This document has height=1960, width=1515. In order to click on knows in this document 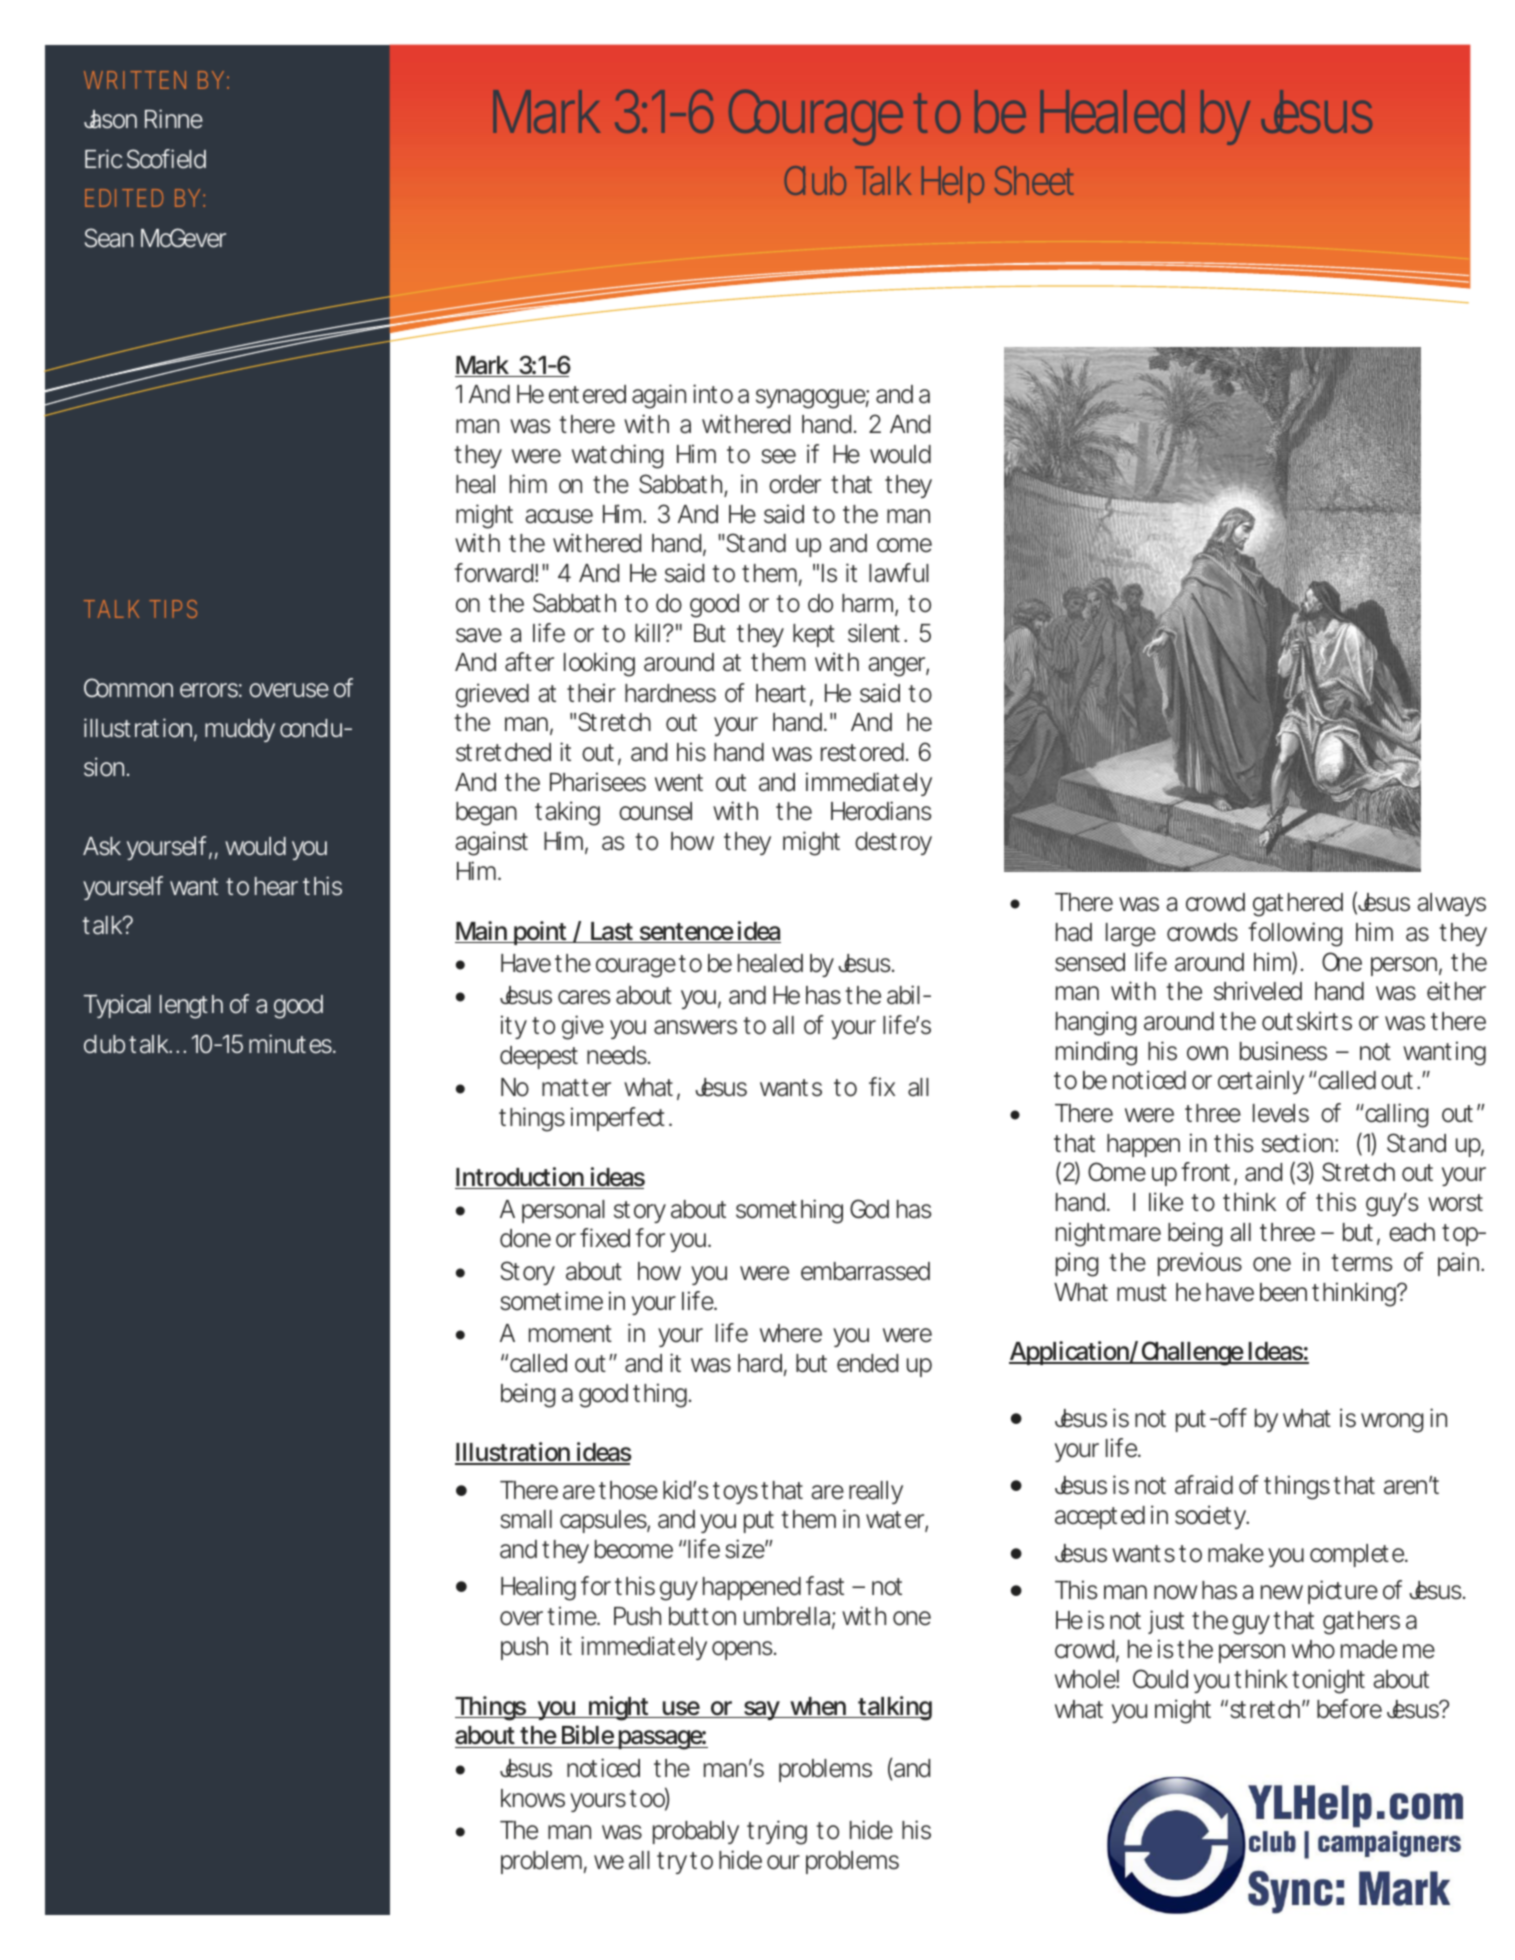, I will do `click(533, 1798)`.
